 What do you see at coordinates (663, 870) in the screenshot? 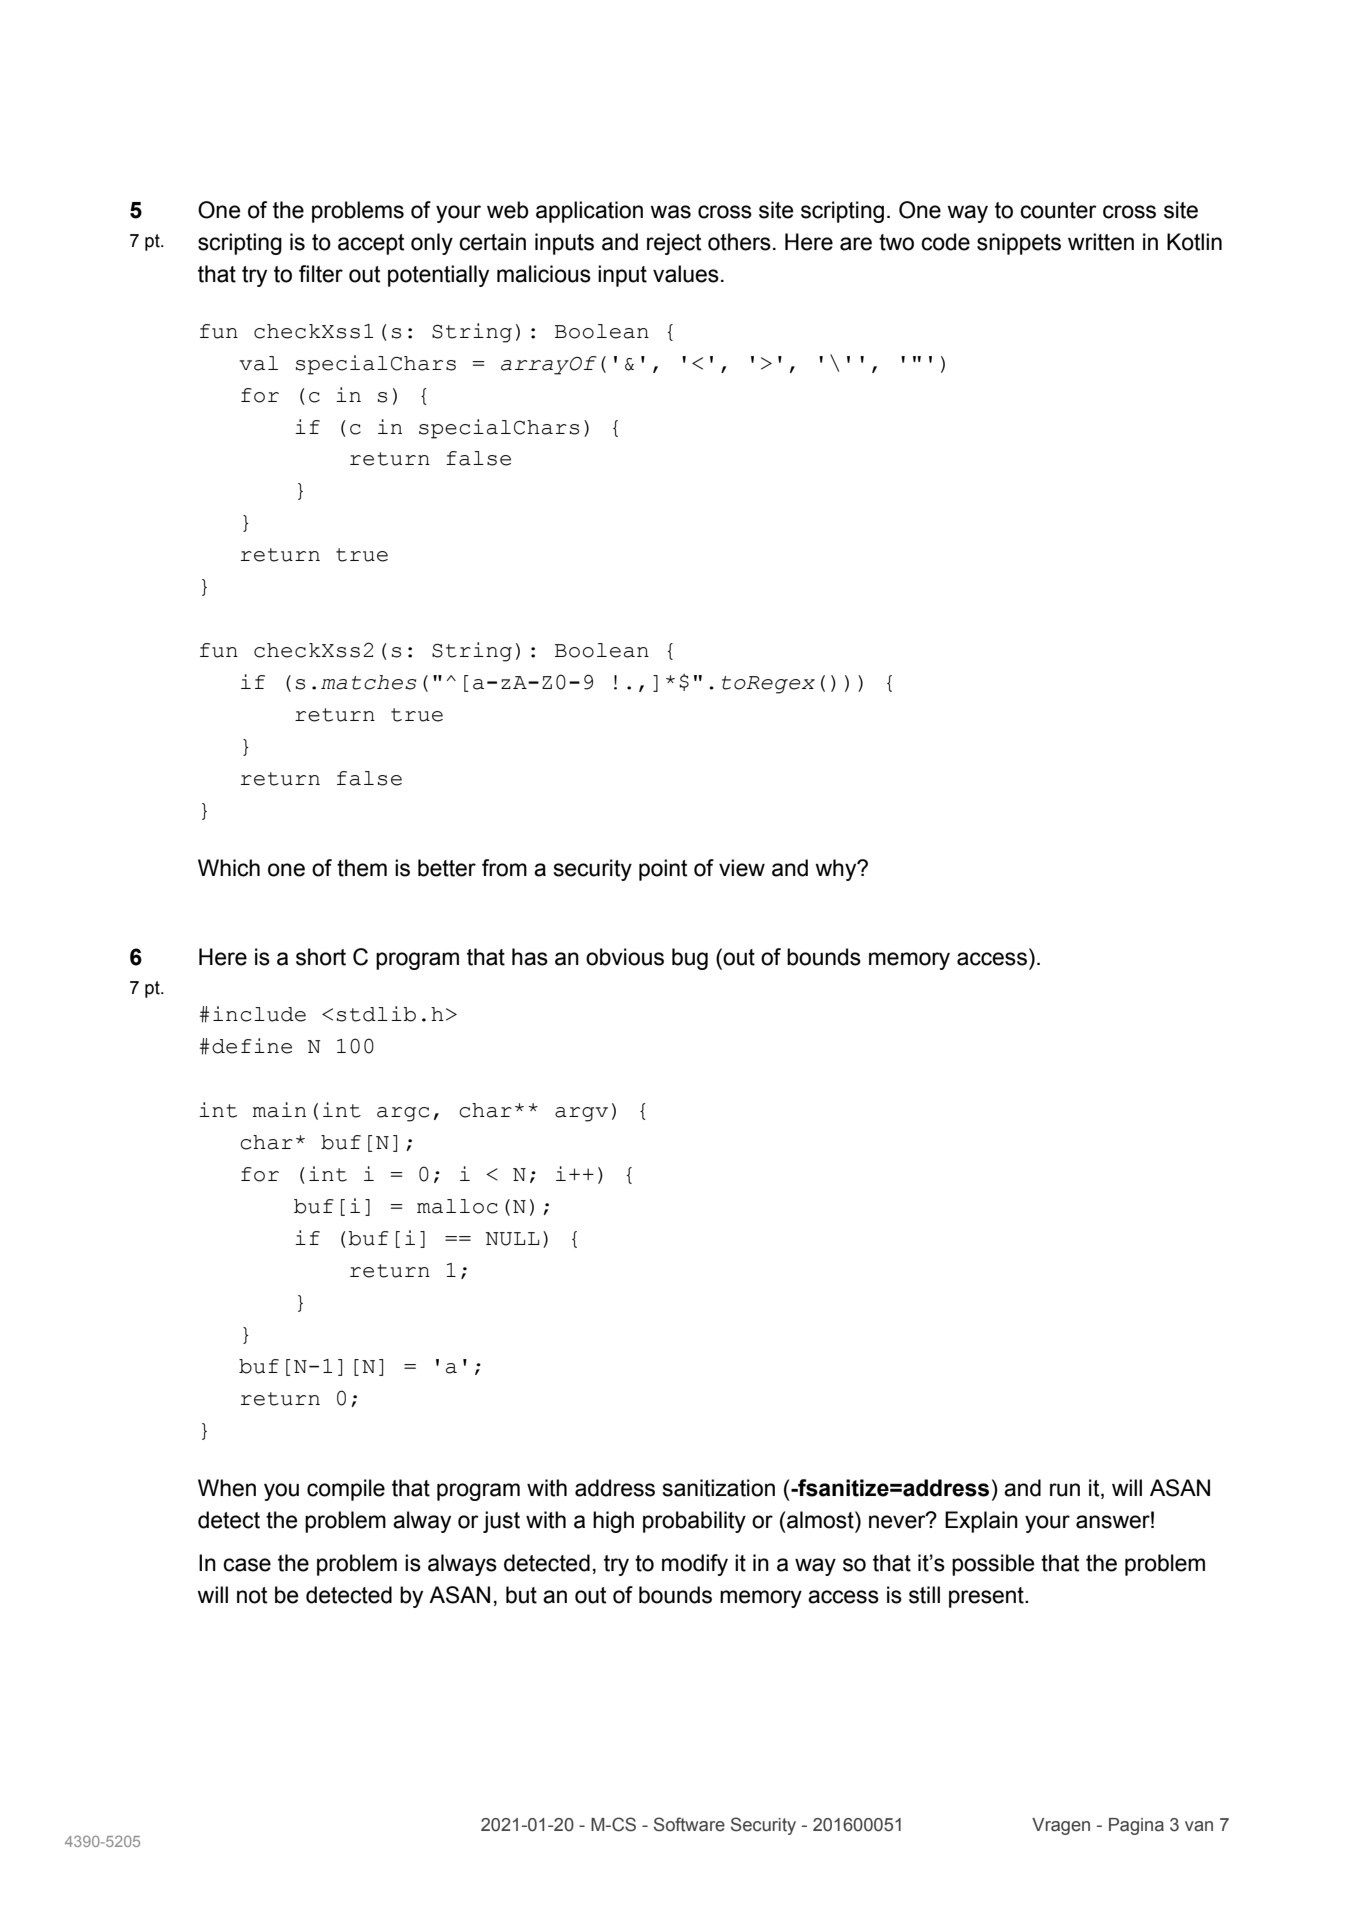
I see `point` at bounding box center [663, 870].
